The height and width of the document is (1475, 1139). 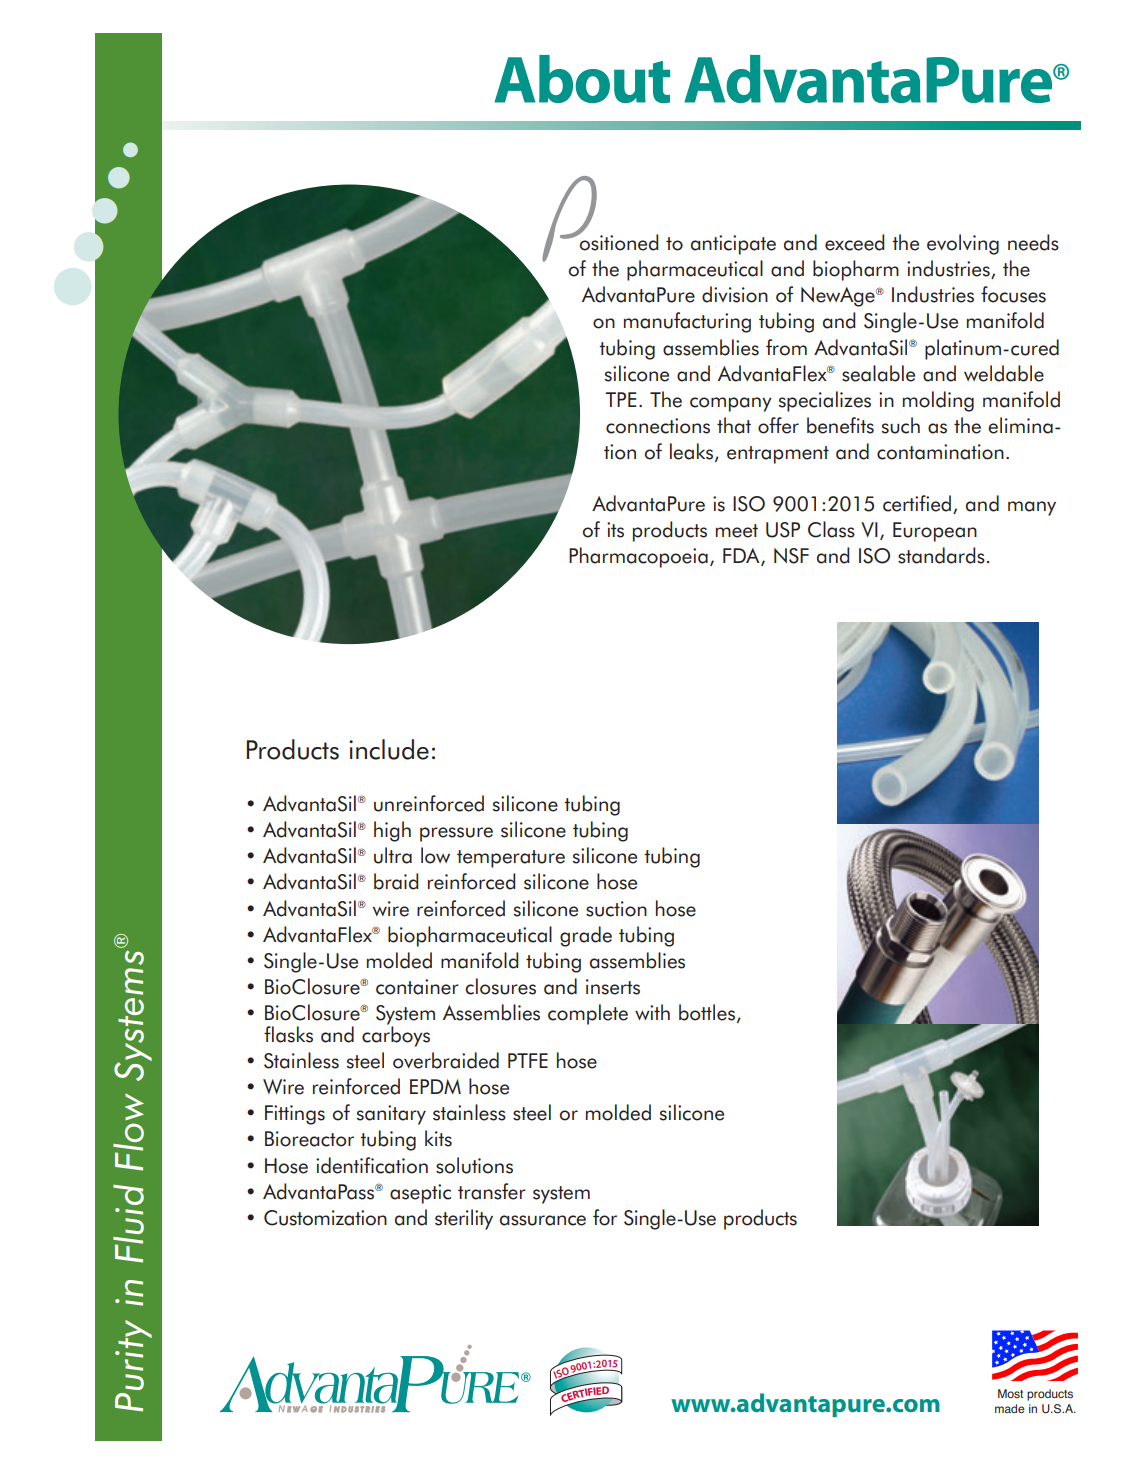 What do you see at coordinates (733, 245) in the document?
I see `anticipate` at bounding box center [733, 245].
